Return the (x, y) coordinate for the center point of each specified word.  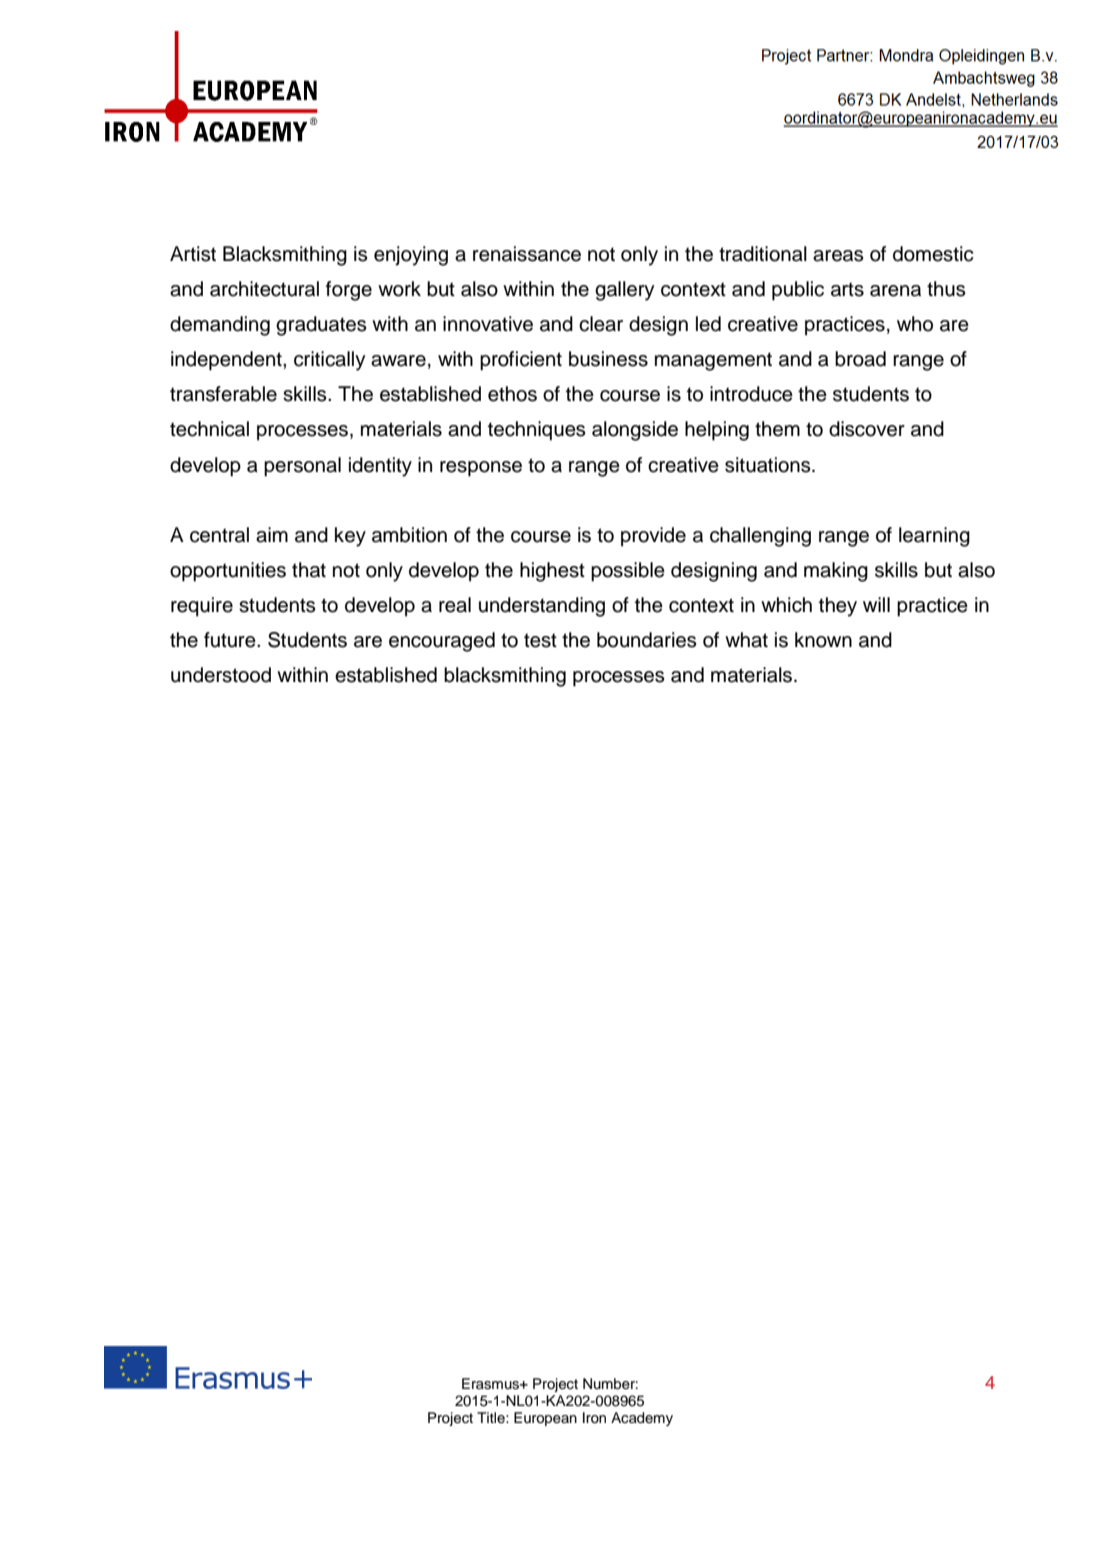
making (836, 572)
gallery (624, 291)
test (540, 640)
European (545, 1419)
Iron (594, 1417)
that (309, 570)
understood (221, 675)
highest (552, 572)
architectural (264, 289)
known (823, 640)
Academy (642, 1419)
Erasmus (491, 1384)
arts (847, 289)
